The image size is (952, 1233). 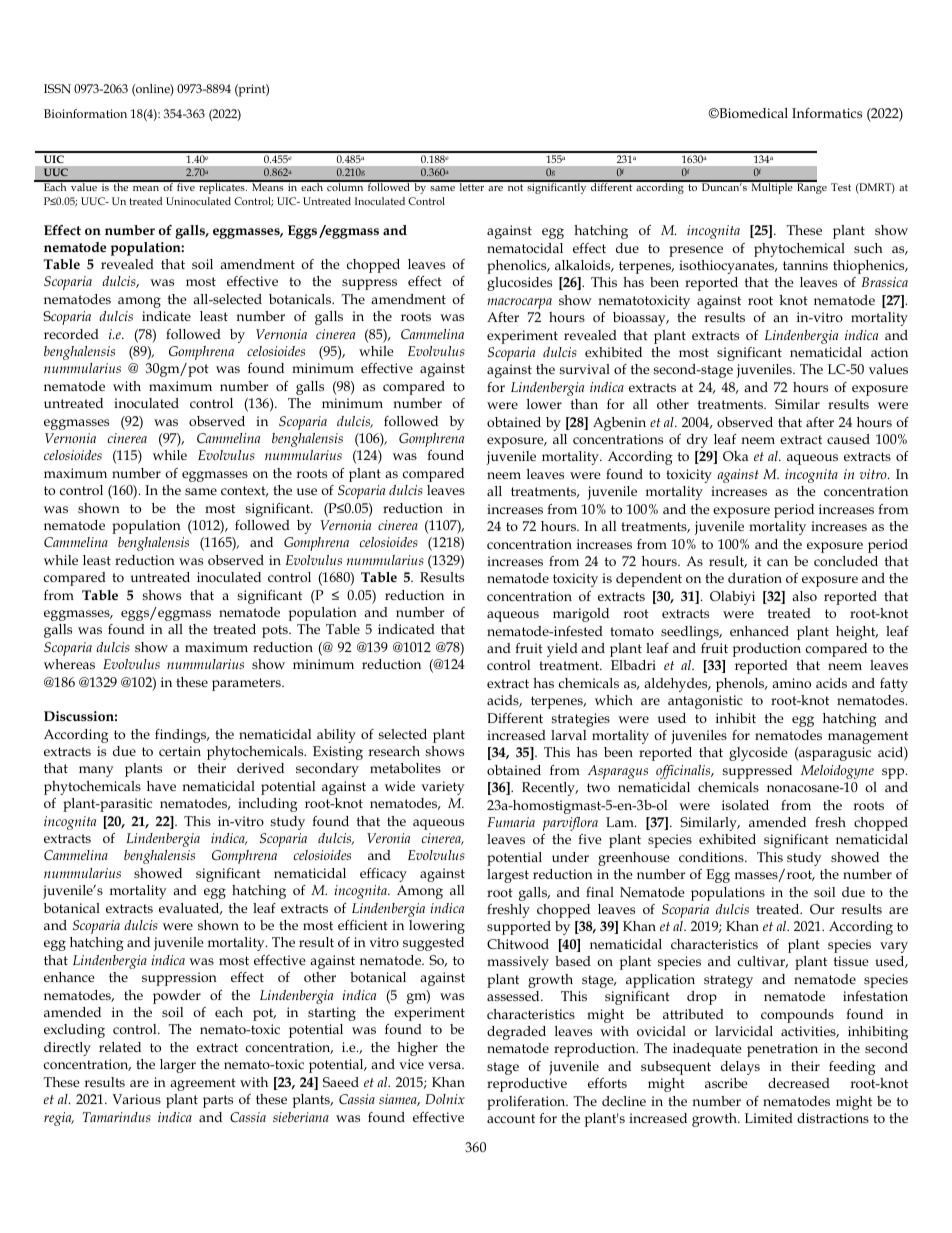 What do you see at coordinates (827, 113) in the image?
I see `Informatics` at bounding box center [827, 113].
